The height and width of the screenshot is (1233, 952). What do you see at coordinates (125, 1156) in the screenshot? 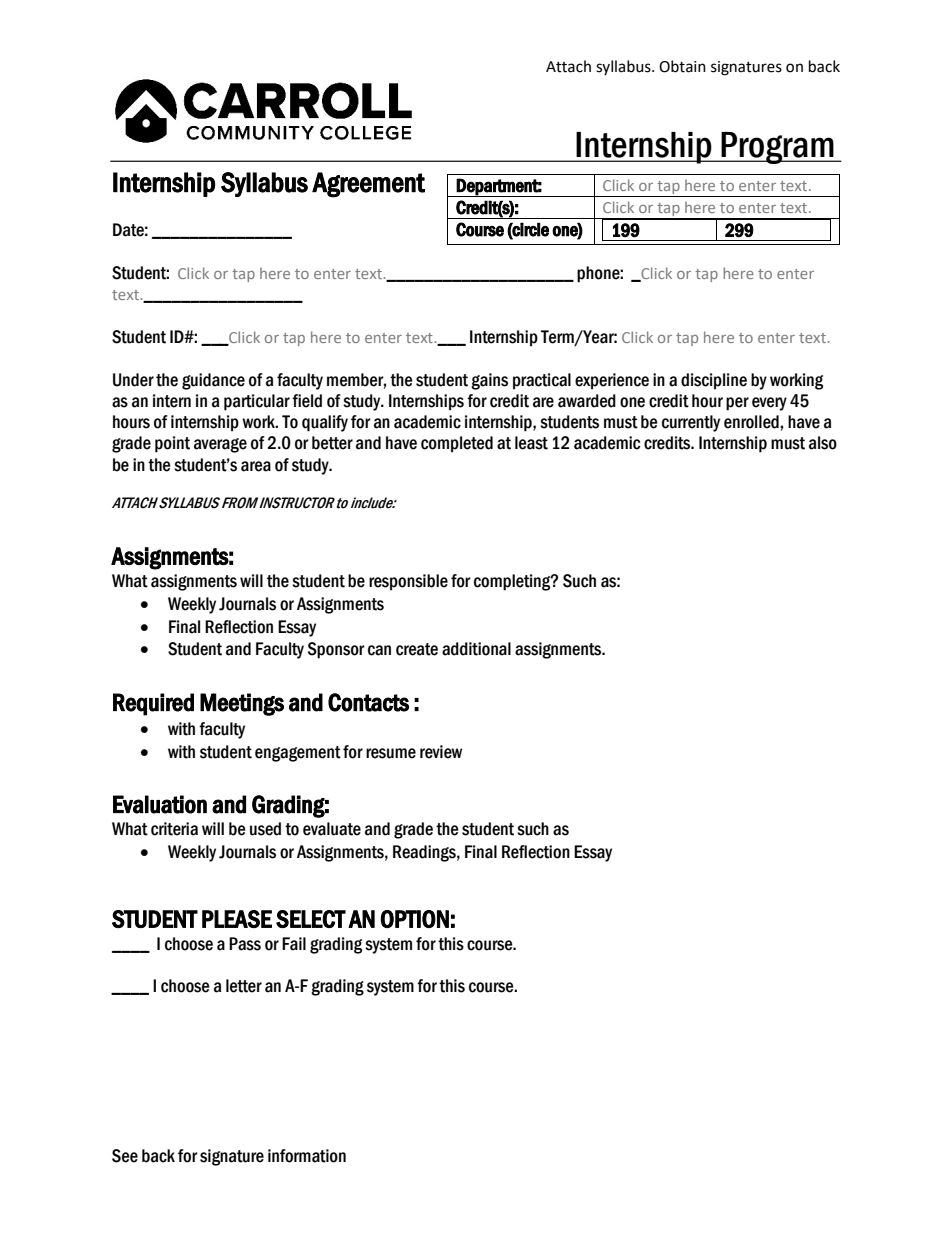
I see `See` at bounding box center [125, 1156].
